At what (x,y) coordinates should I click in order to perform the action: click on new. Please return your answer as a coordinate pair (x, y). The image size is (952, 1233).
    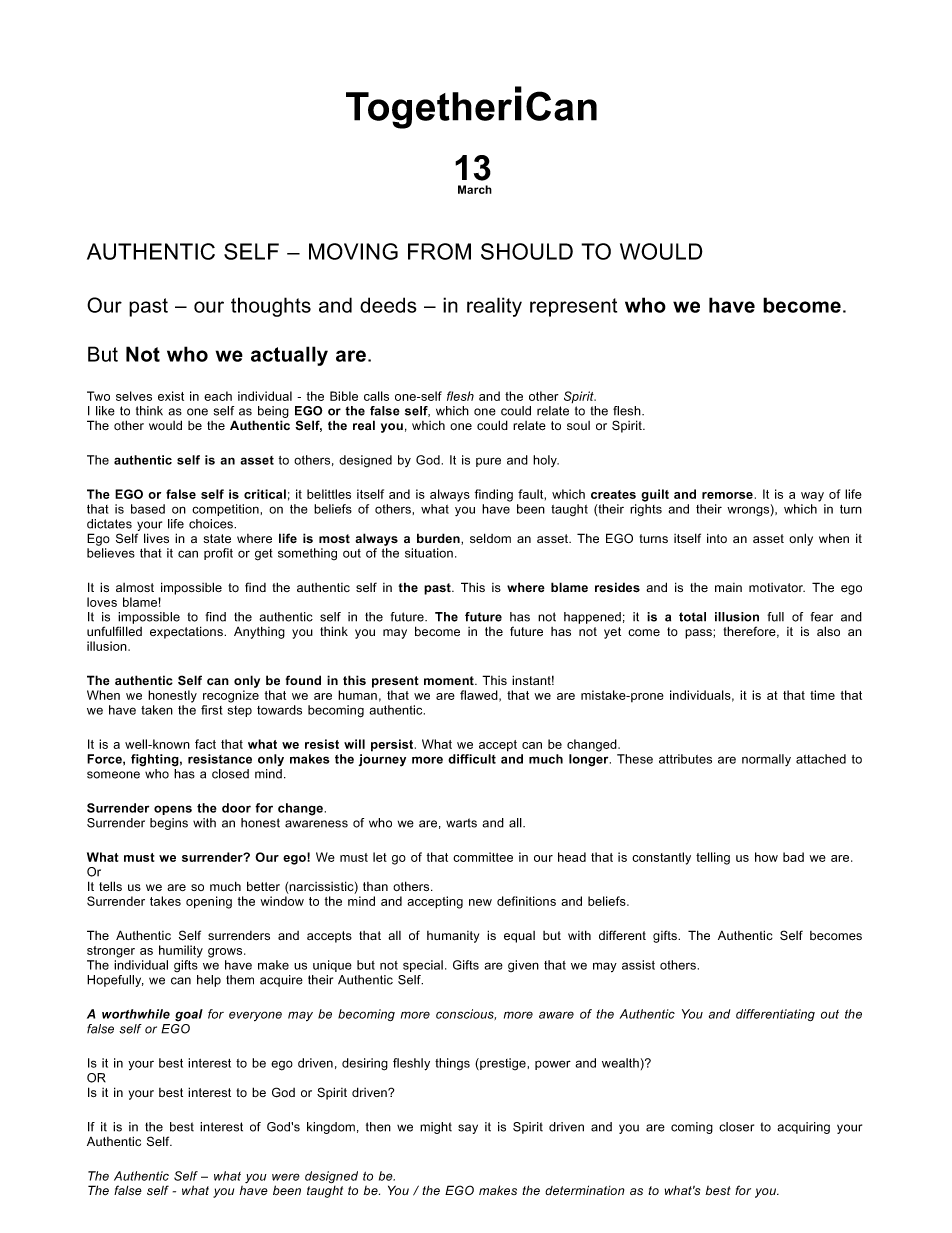
    Looking at the image, I should click on (480, 902).
